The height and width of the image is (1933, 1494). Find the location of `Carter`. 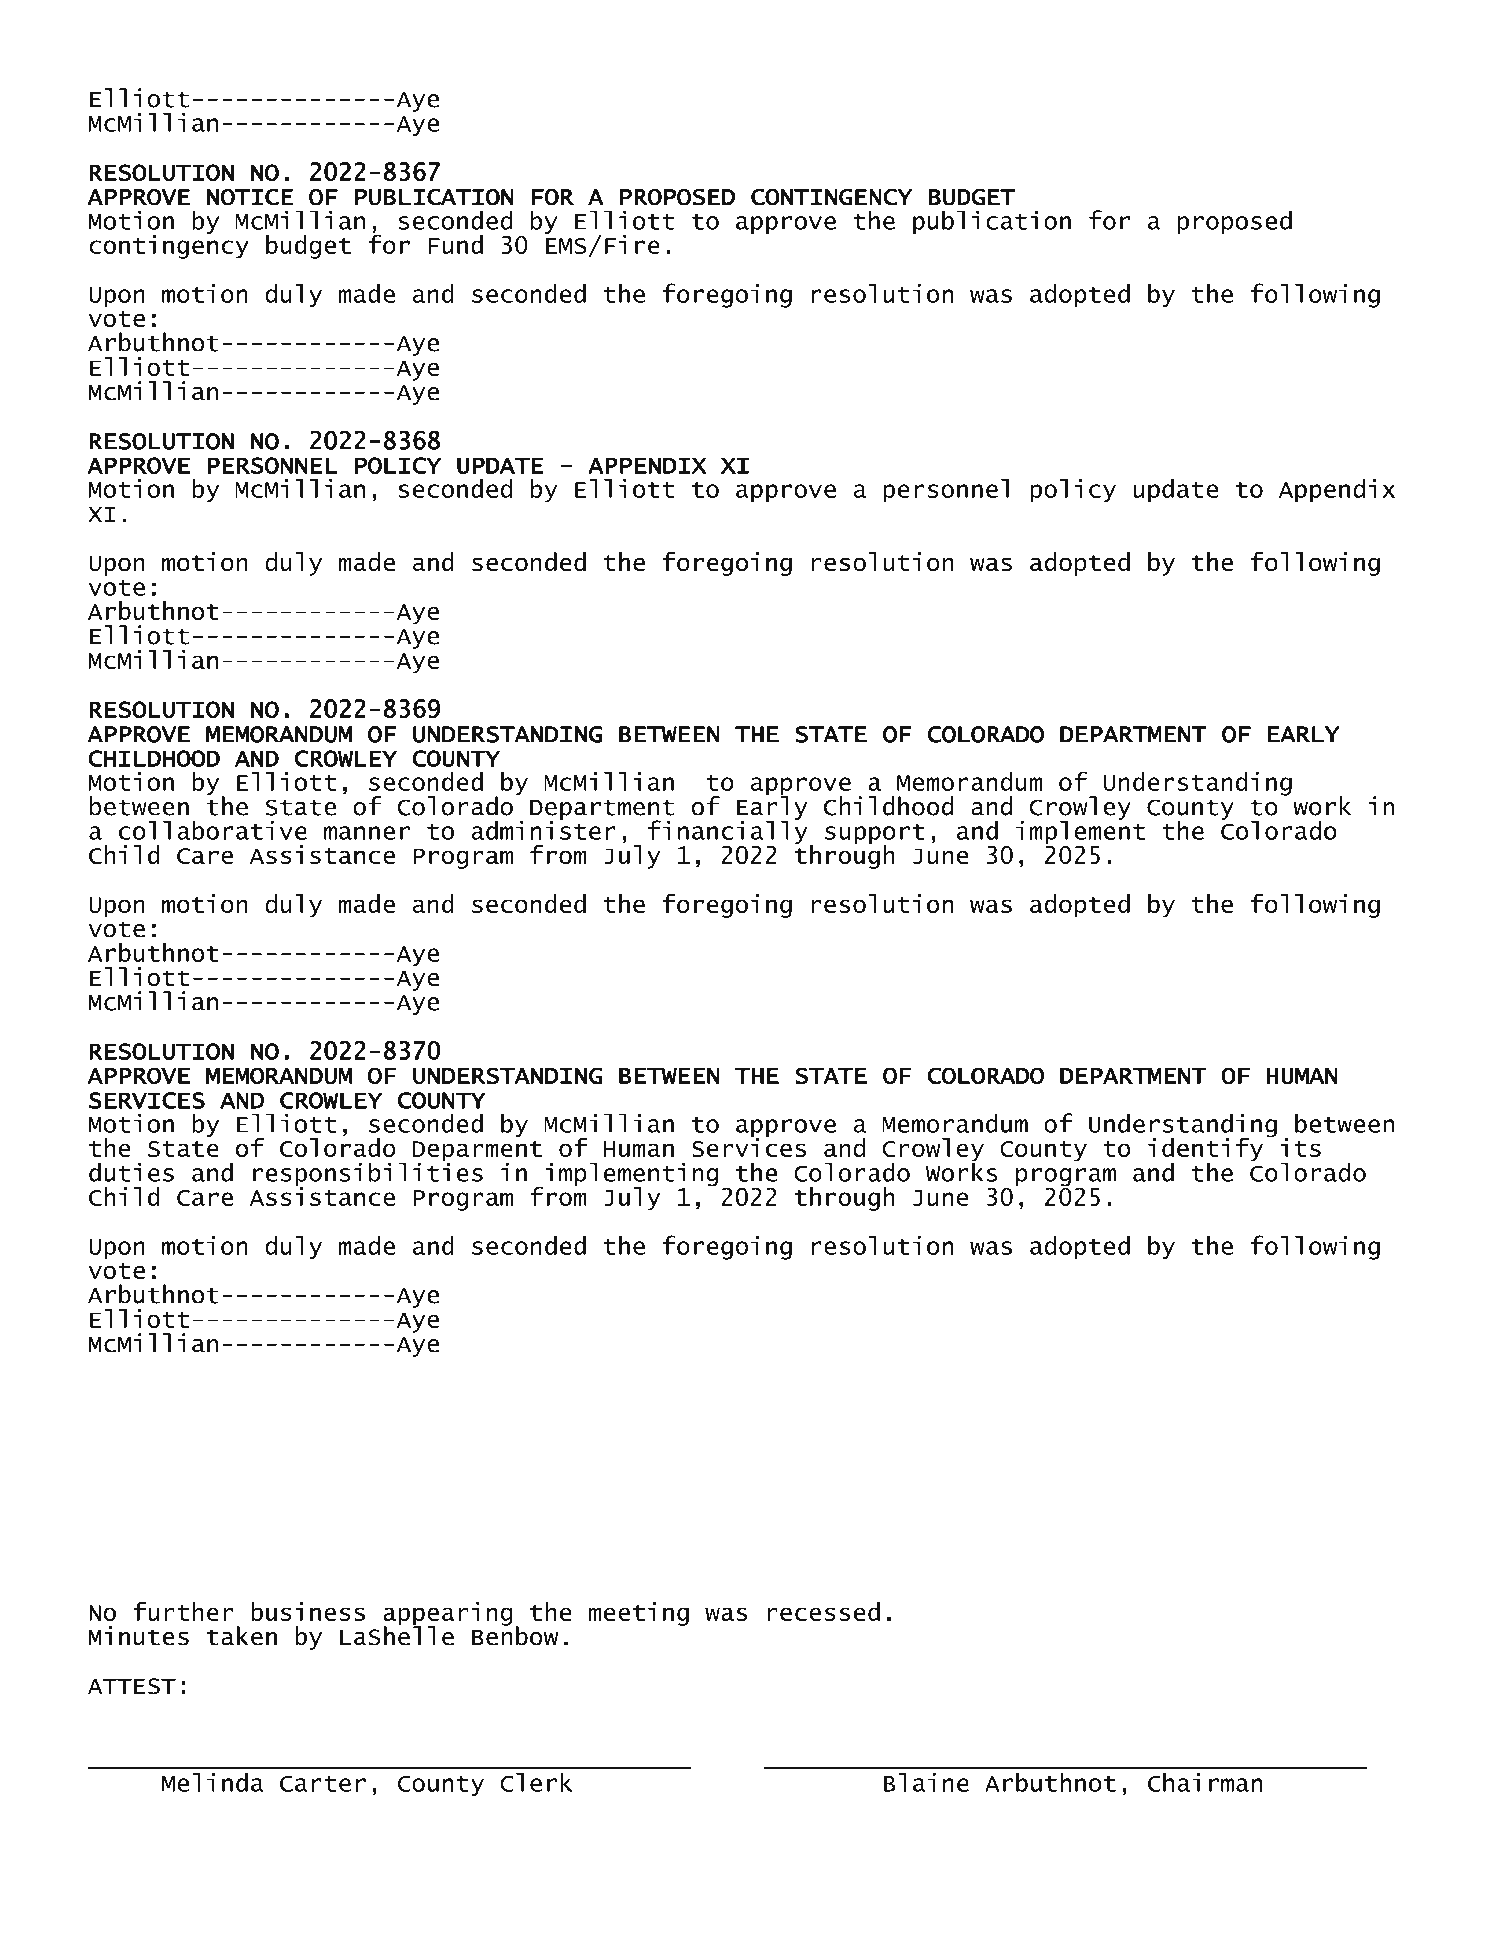

Carter is located at coordinates (323, 1784).
